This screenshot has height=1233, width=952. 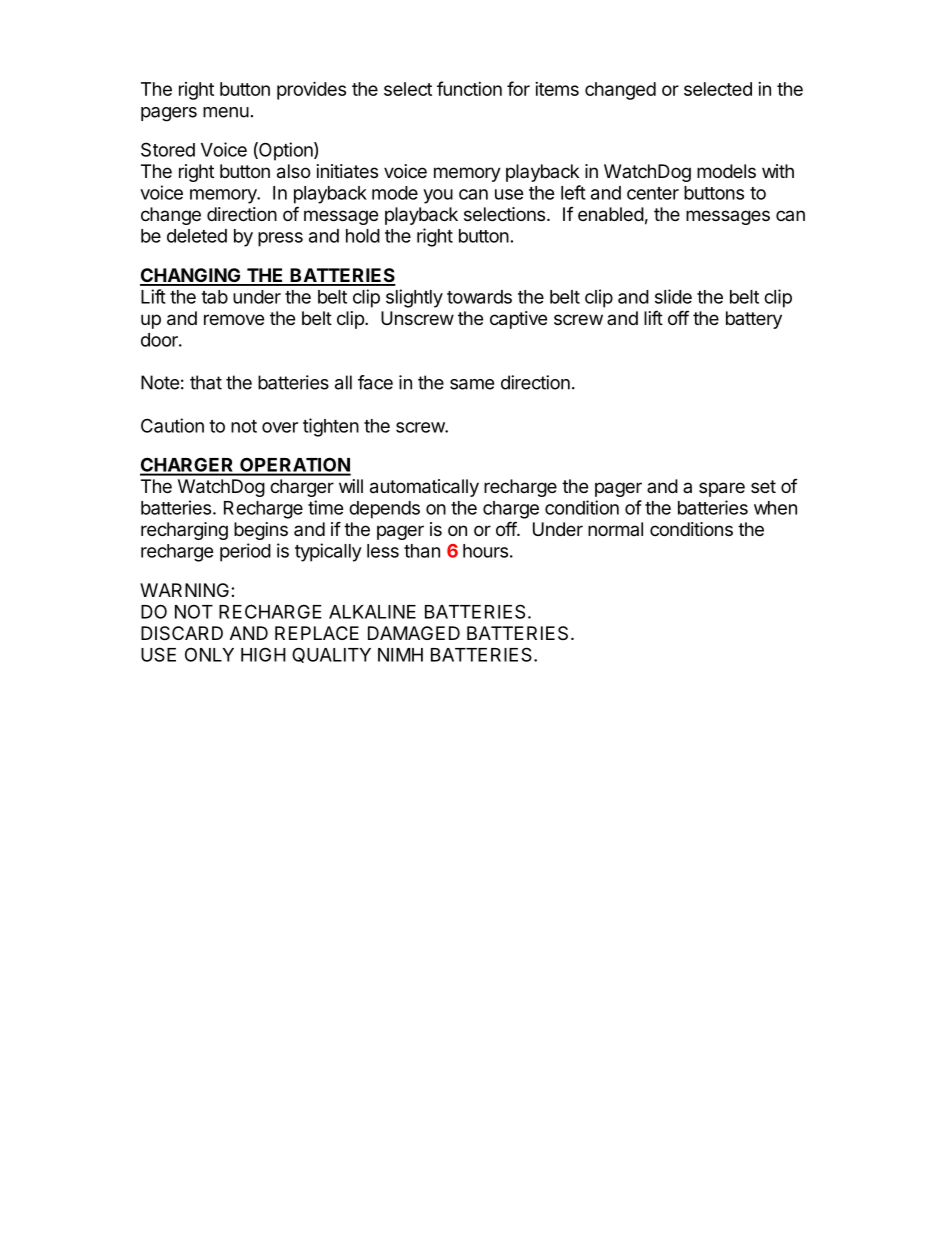 What do you see at coordinates (722, 489) in the screenshot?
I see `spare` at bounding box center [722, 489].
